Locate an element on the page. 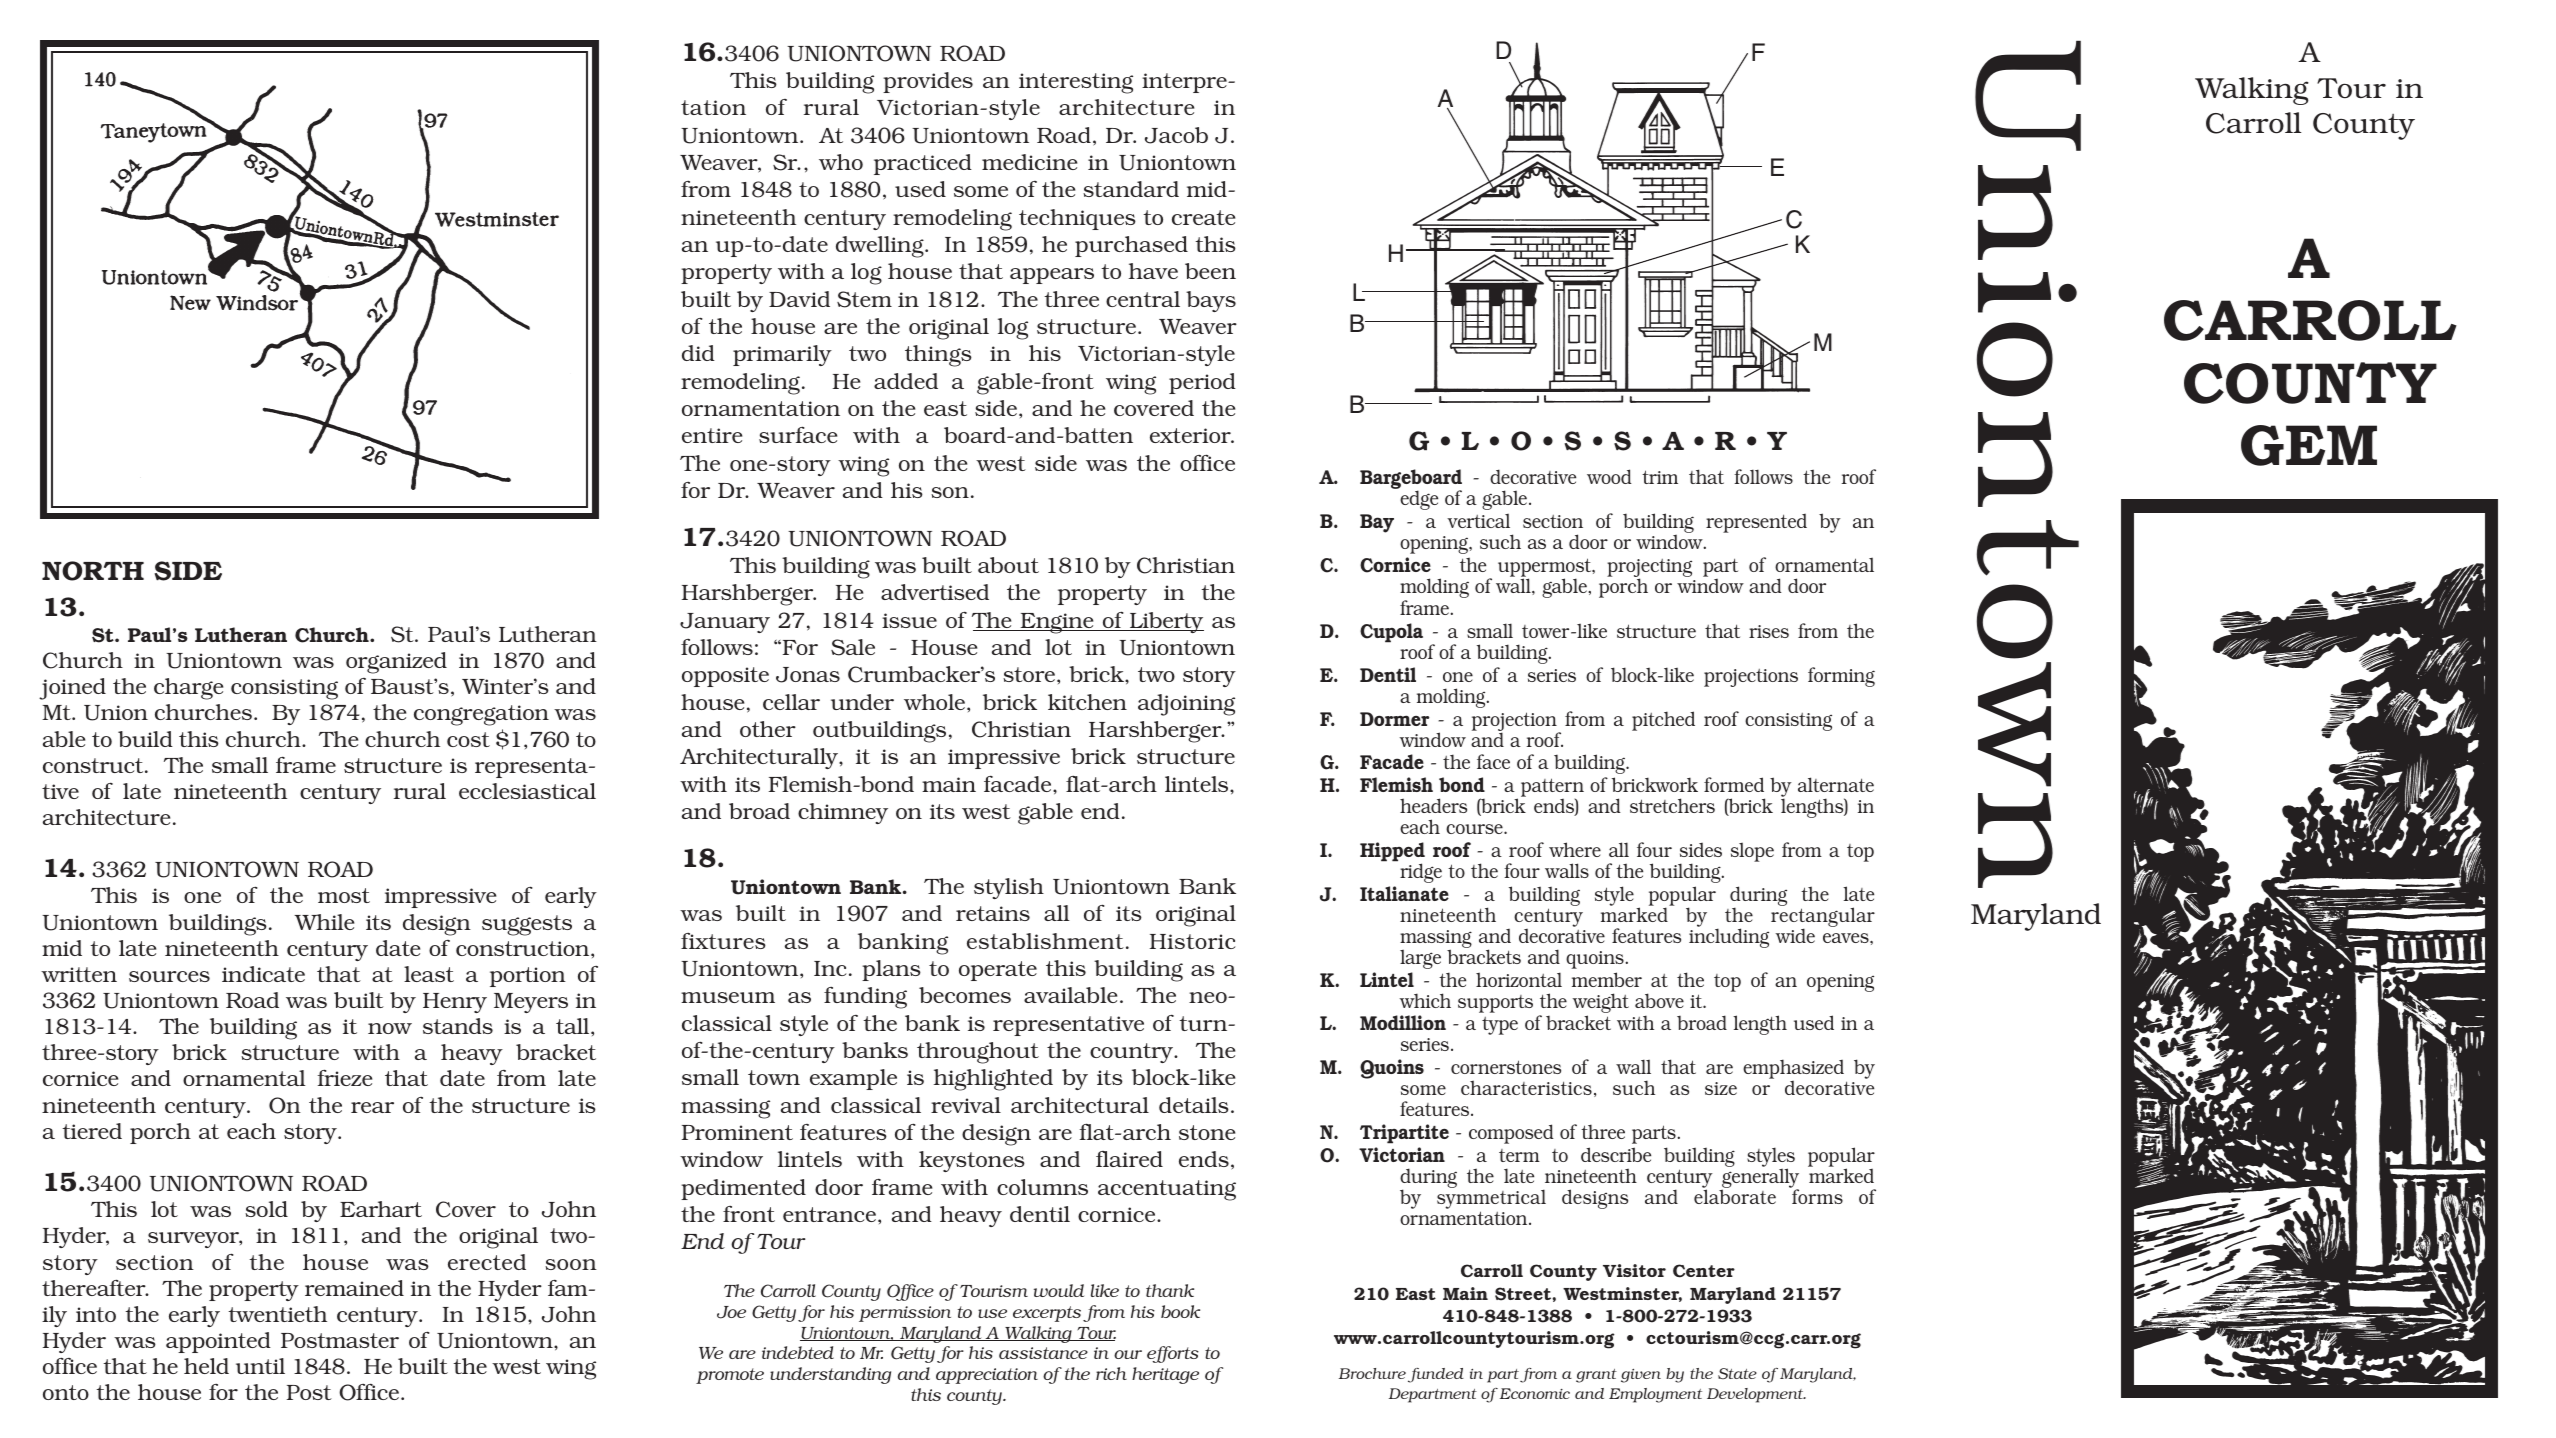 The width and height of the page is (2556, 1438). efforts is located at coordinates (1173, 1354).
